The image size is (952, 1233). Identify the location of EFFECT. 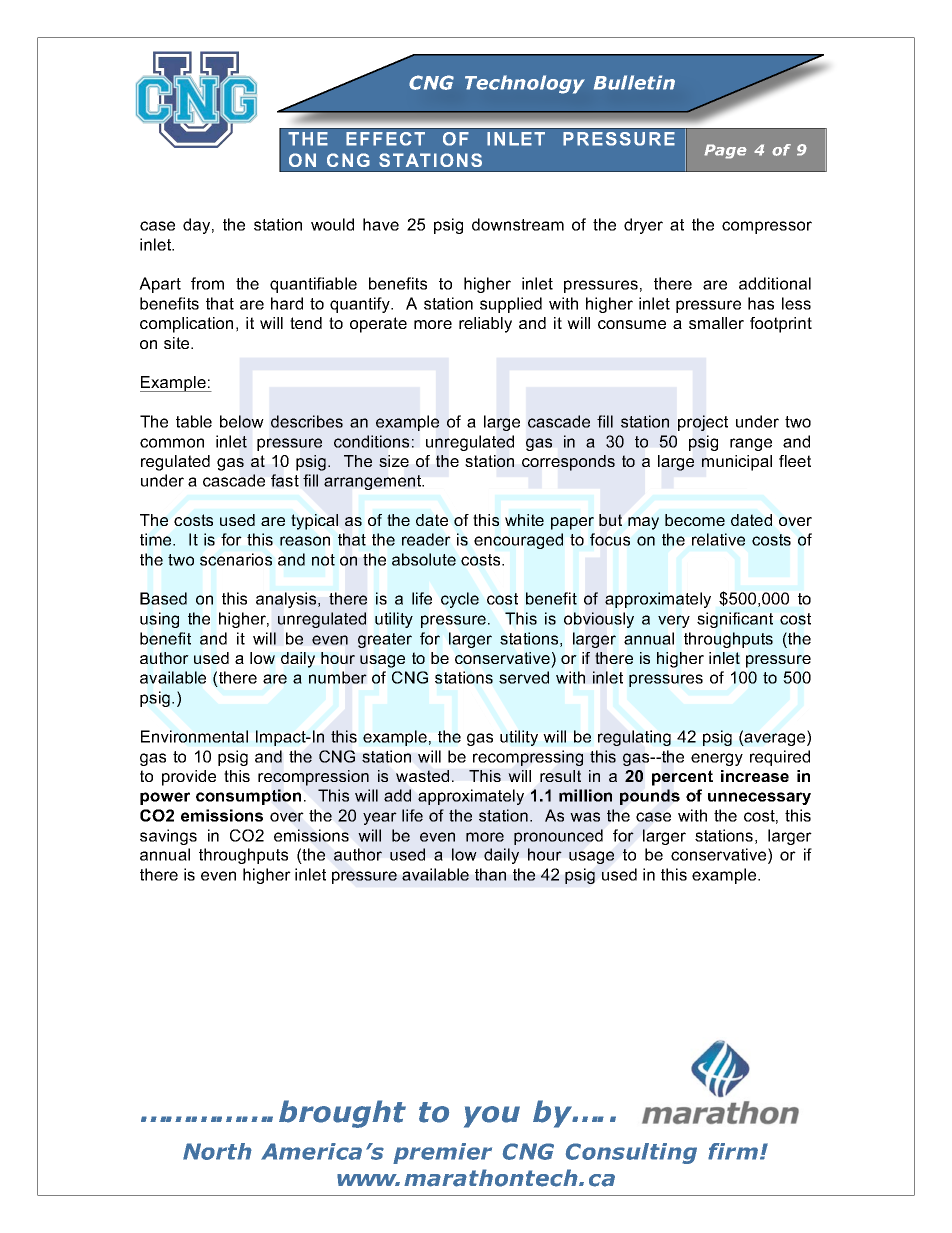
(385, 139).
